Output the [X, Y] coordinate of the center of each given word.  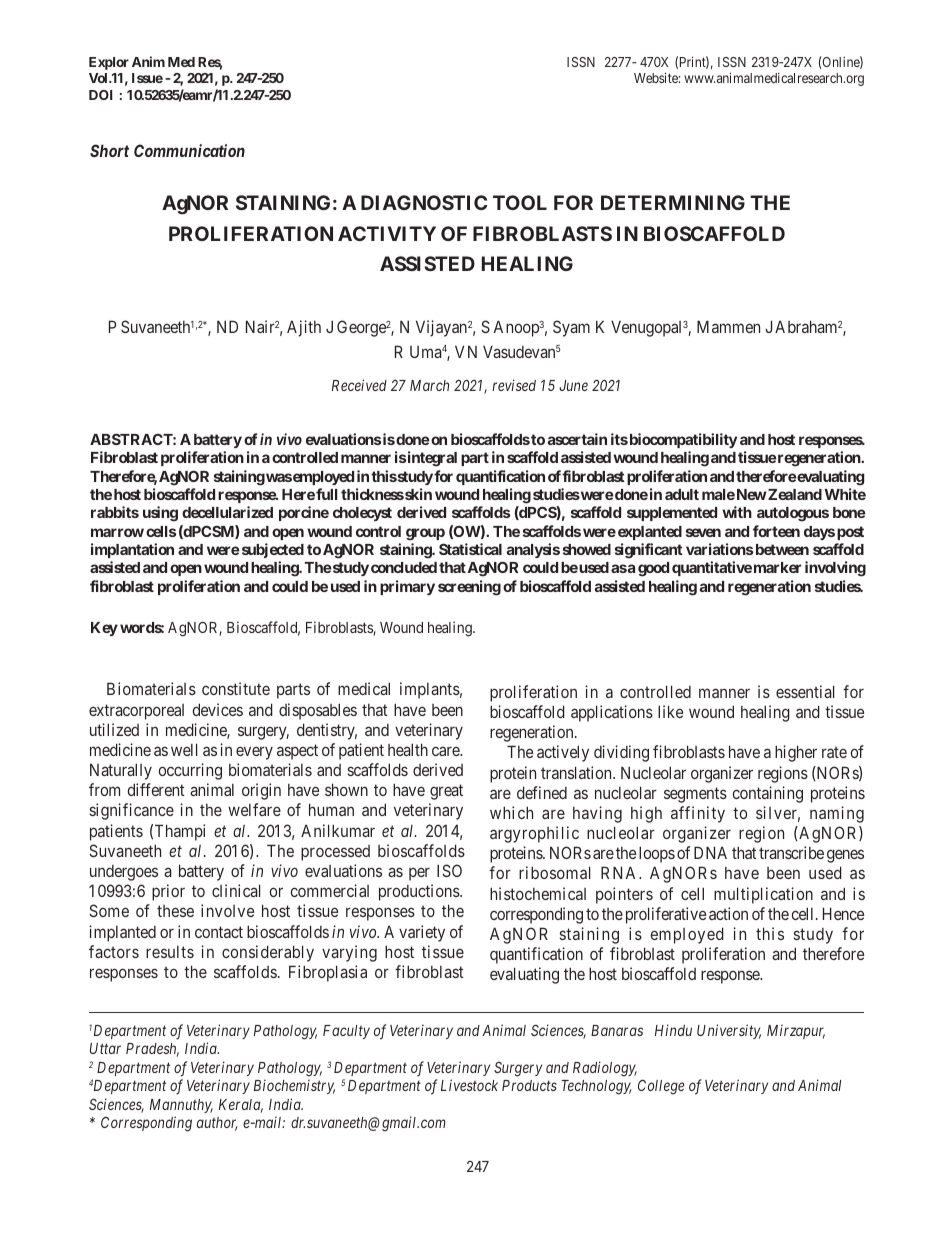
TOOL [520, 202]
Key [104, 629]
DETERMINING [673, 202]
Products [529, 1085]
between [782, 549]
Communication [189, 150]
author [217, 1124]
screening [469, 588]
